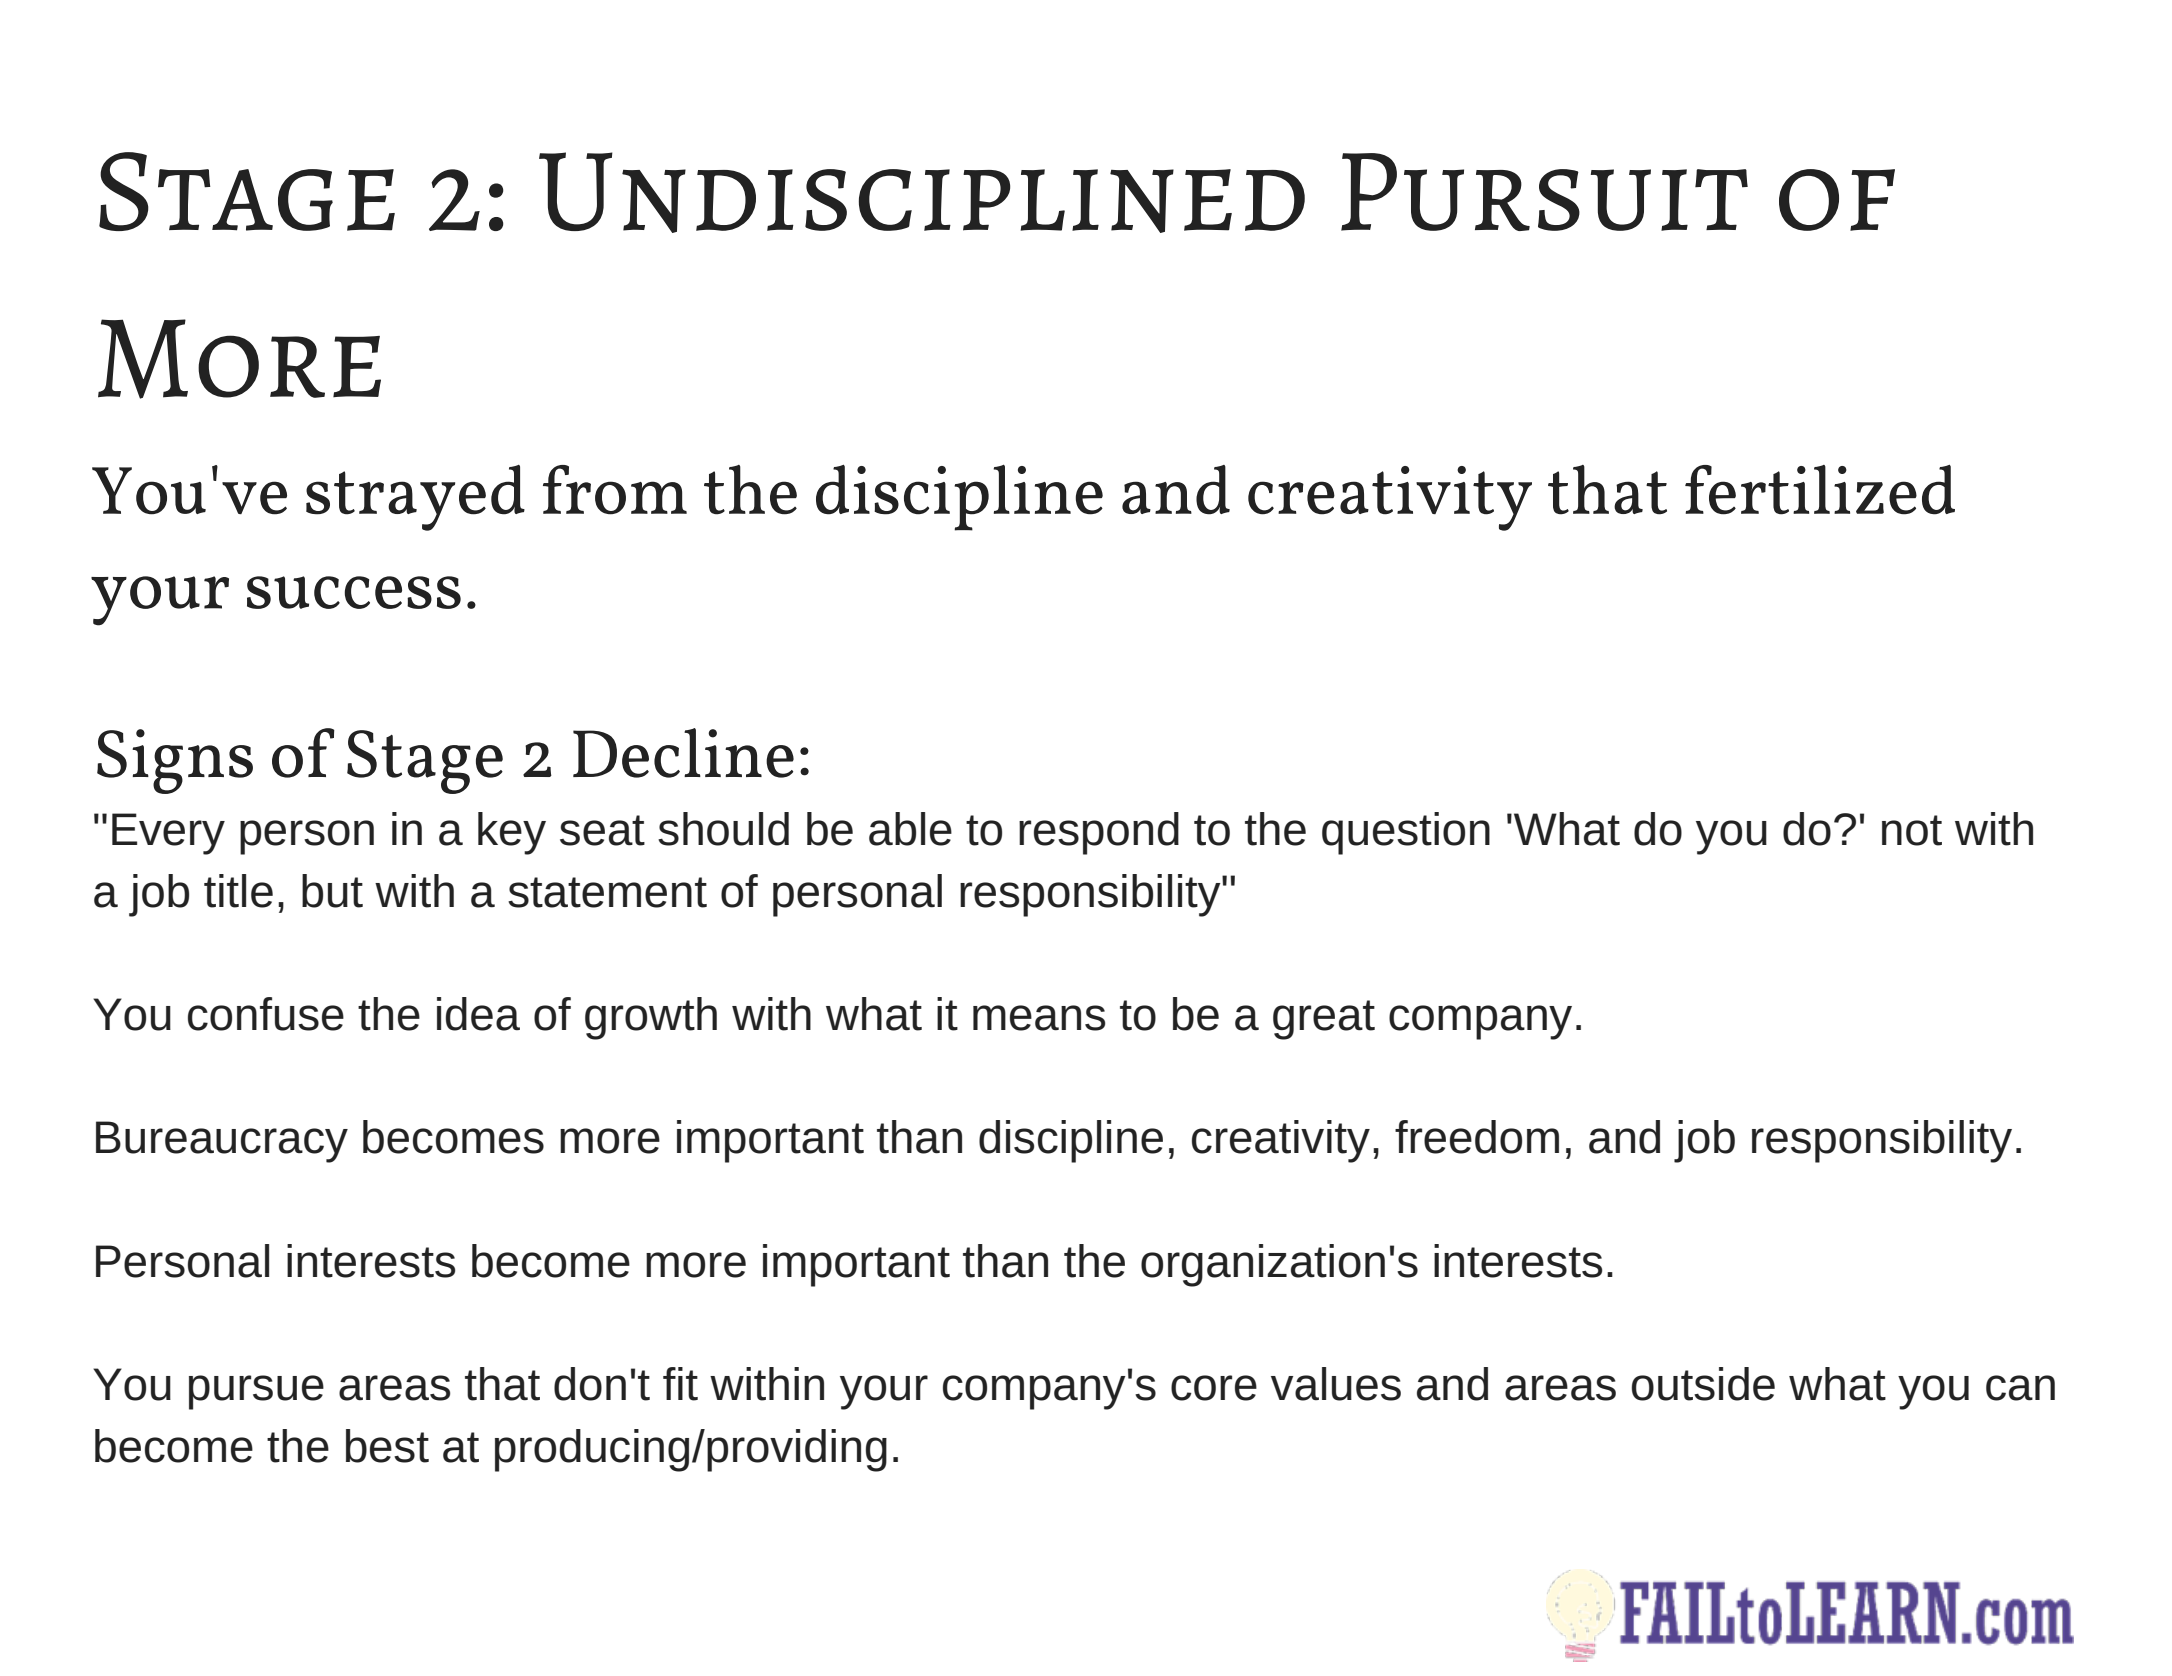 The image size is (2172, 1676). I want to click on respond, so click(1099, 833).
